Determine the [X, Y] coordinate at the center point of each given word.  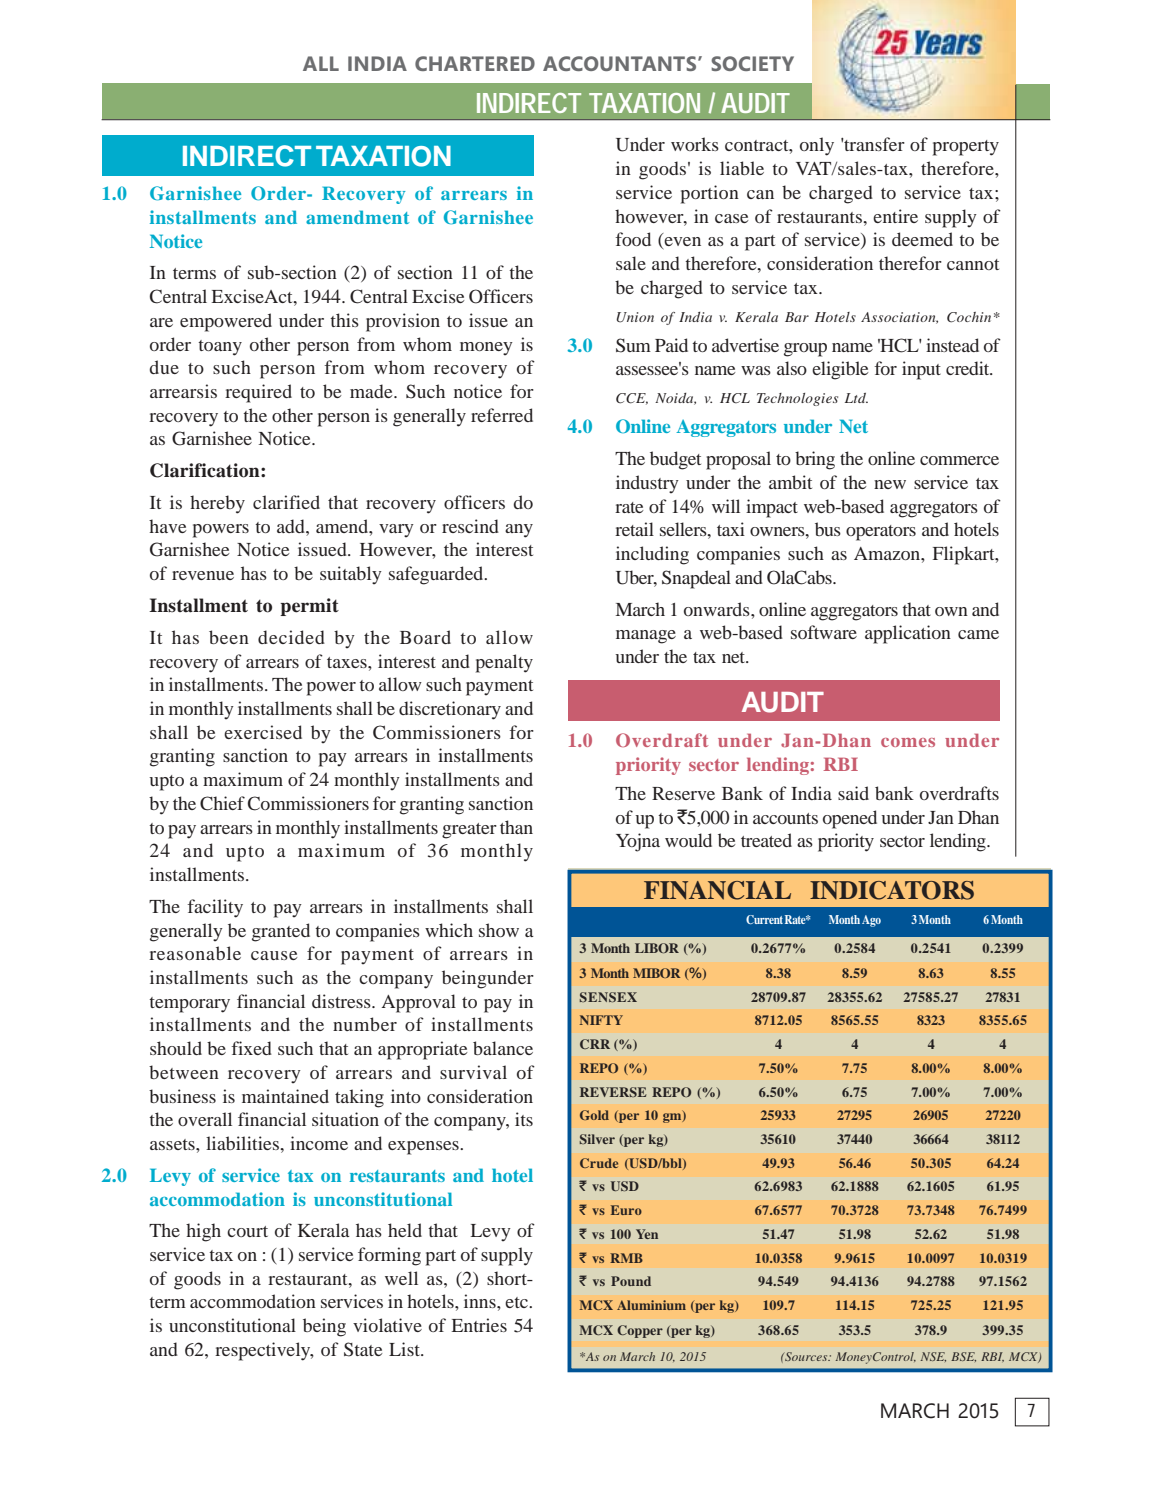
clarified [286, 502]
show [499, 930]
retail [634, 529]
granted [281, 932]
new [890, 484]
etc [517, 1302]
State [363, 1349]
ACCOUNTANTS [621, 63]
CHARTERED [475, 63]
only [817, 146]
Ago [871, 921]
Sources [806, 1356]
